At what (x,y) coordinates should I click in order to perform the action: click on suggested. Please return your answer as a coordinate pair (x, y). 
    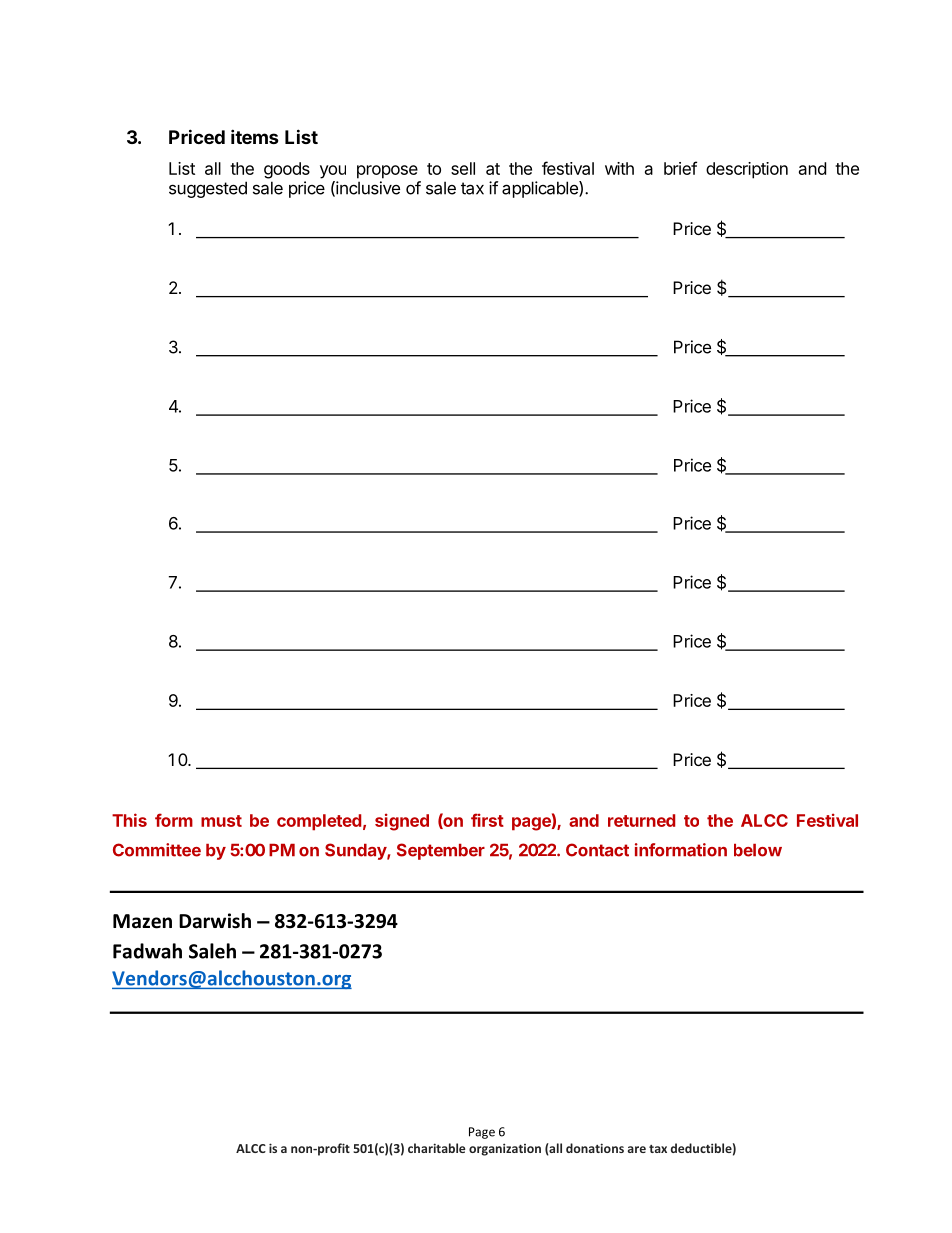
    Looking at the image, I should click on (208, 189).
